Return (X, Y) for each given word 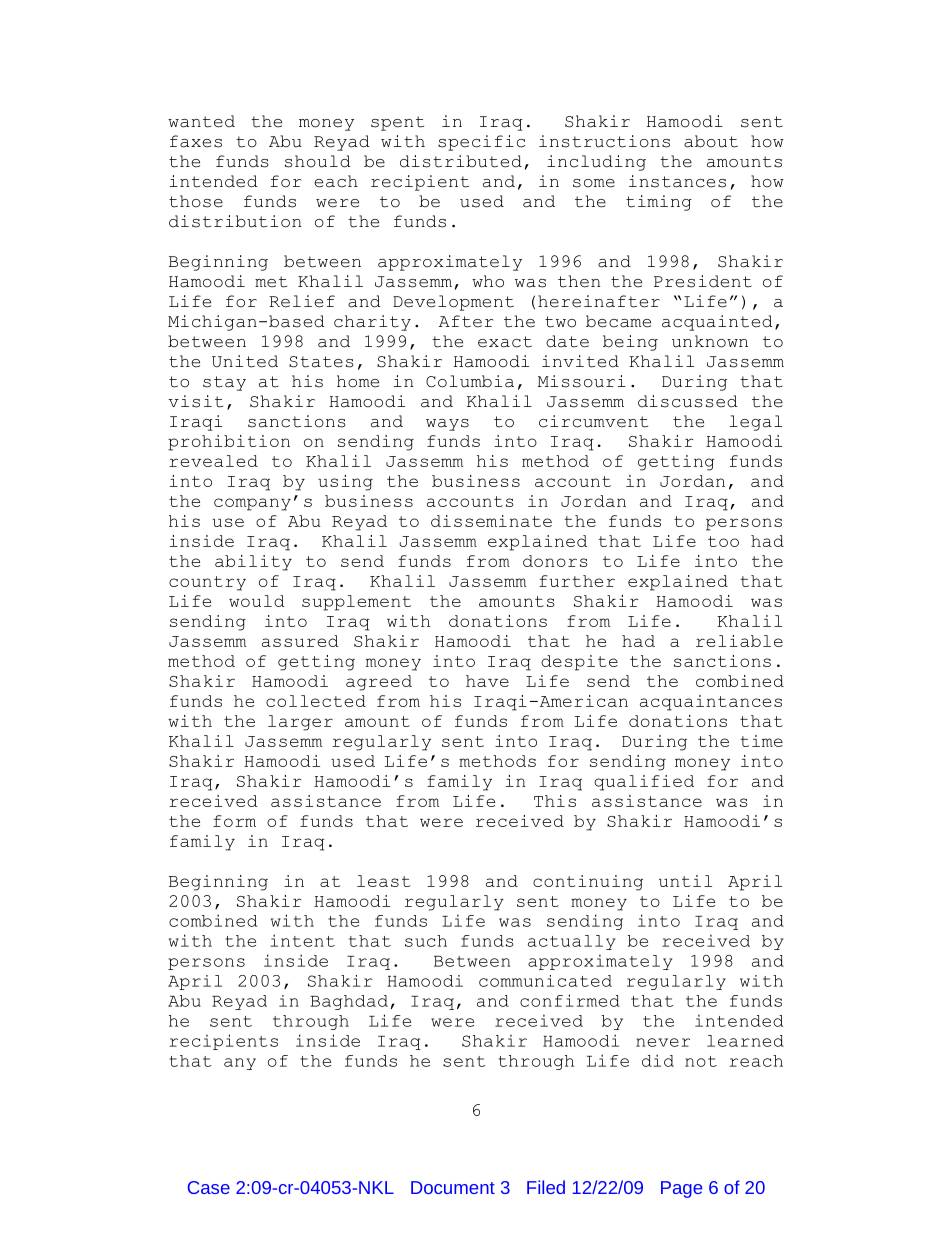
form (234, 821)
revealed (213, 461)
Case (209, 1187)
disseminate (491, 521)
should (318, 161)
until (685, 881)
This (555, 801)
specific (481, 143)
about (711, 141)
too (723, 541)
